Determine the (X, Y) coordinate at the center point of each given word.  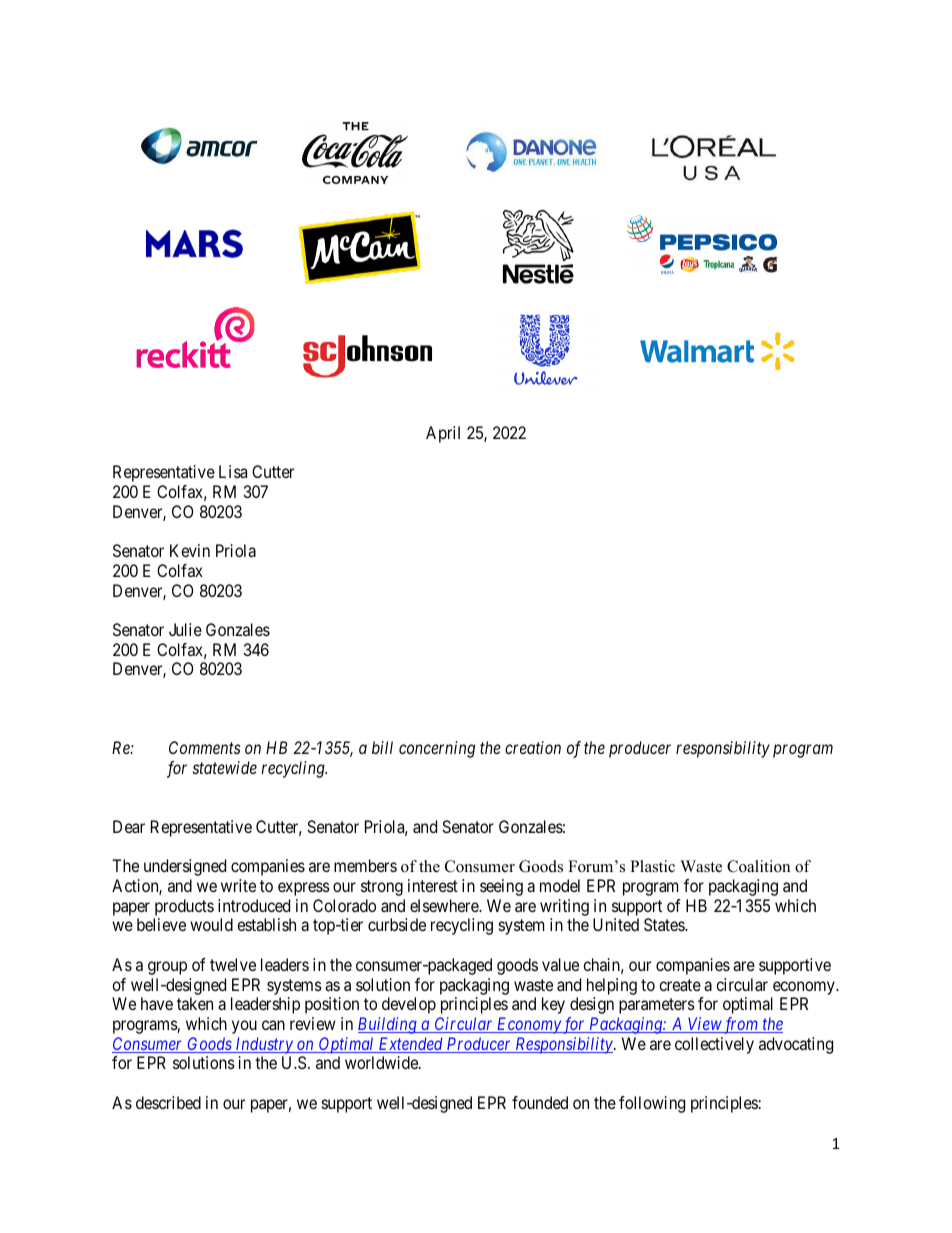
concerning (437, 749)
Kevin (190, 550)
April (443, 434)
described (168, 1102)
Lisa (233, 471)
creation (533, 747)
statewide (225, 767)
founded (540, 1102)
